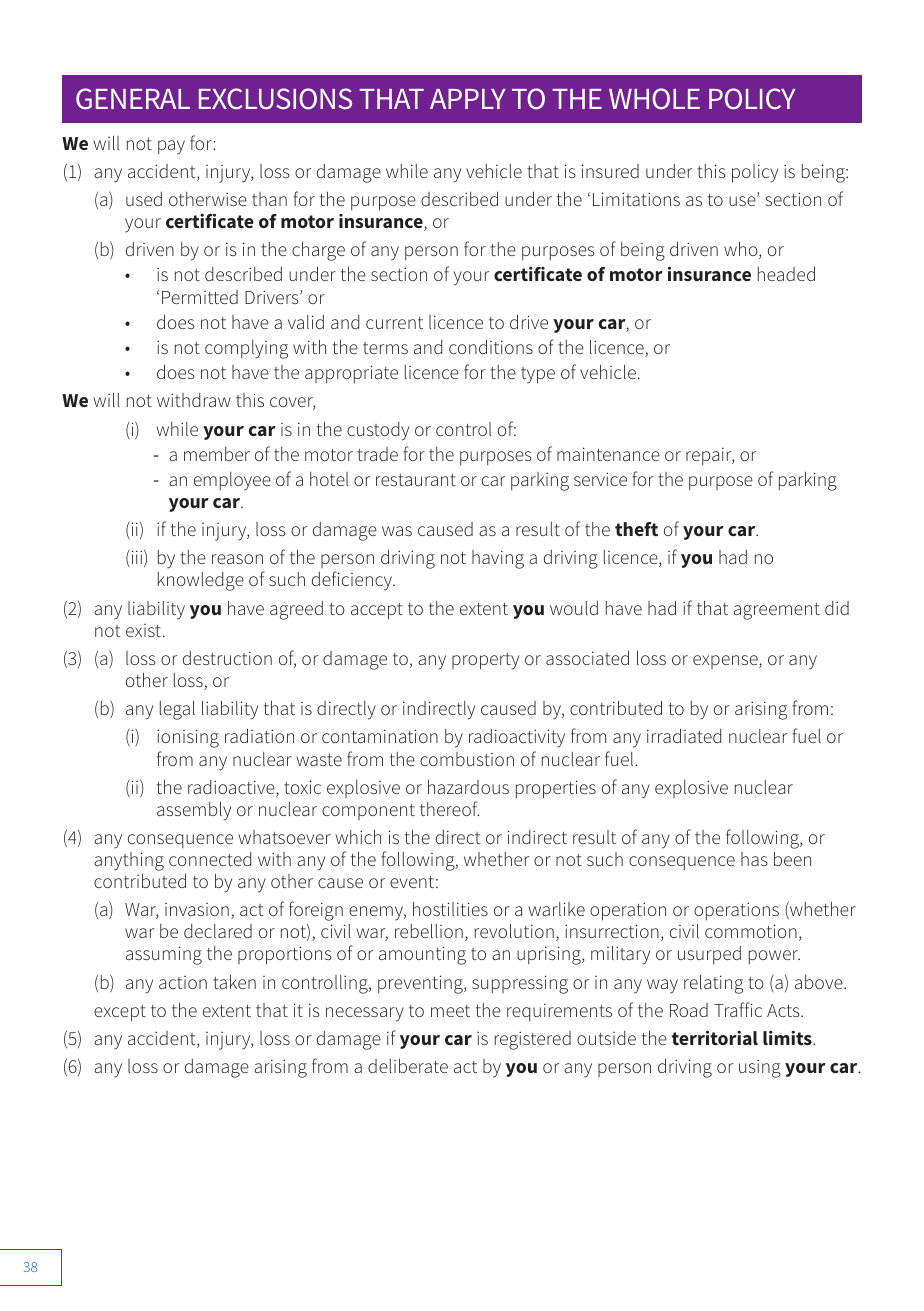 The width and height of the image is (924, 1311). I want to click on territorial, so click(715, 1037).
